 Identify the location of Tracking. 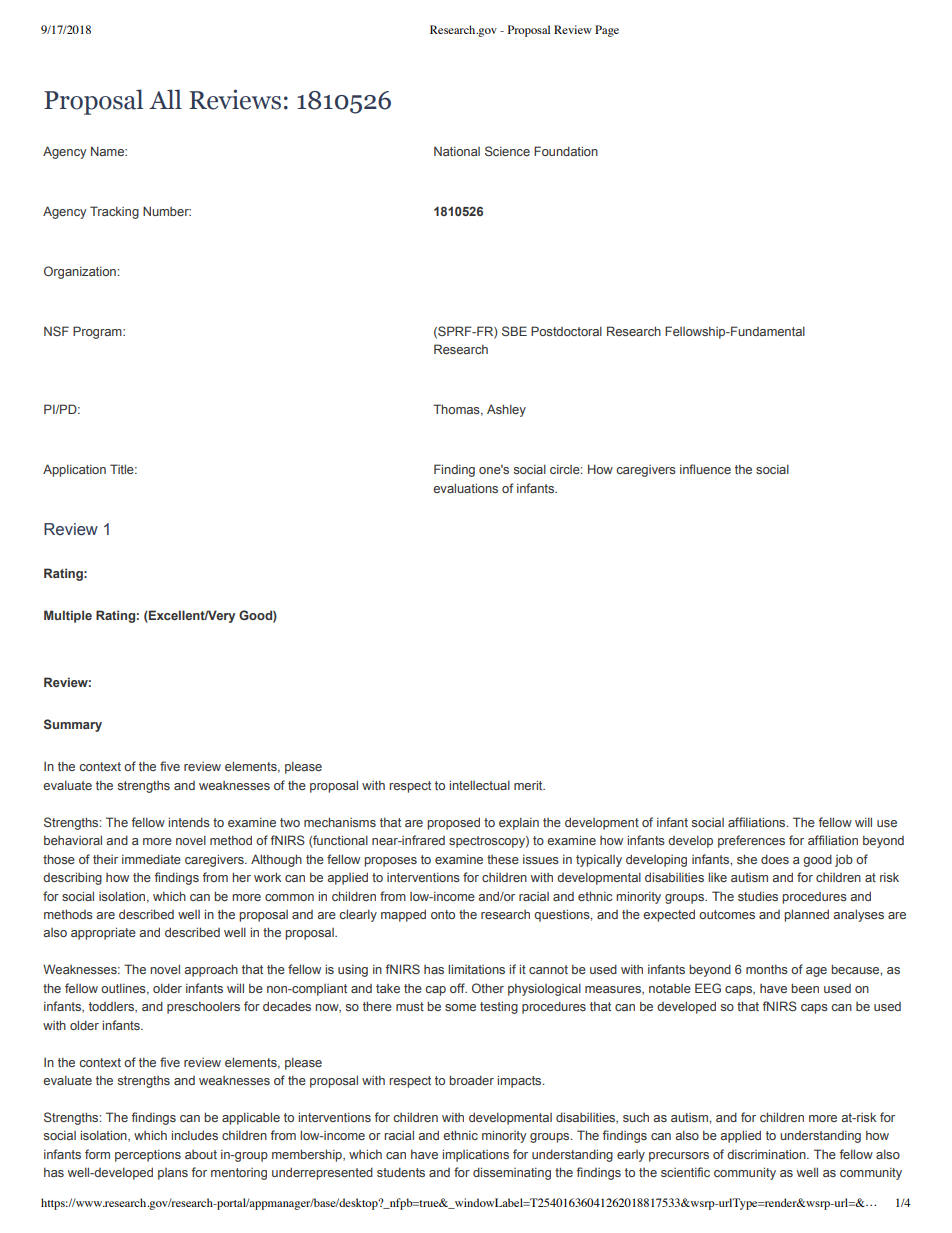
(114, 212).
